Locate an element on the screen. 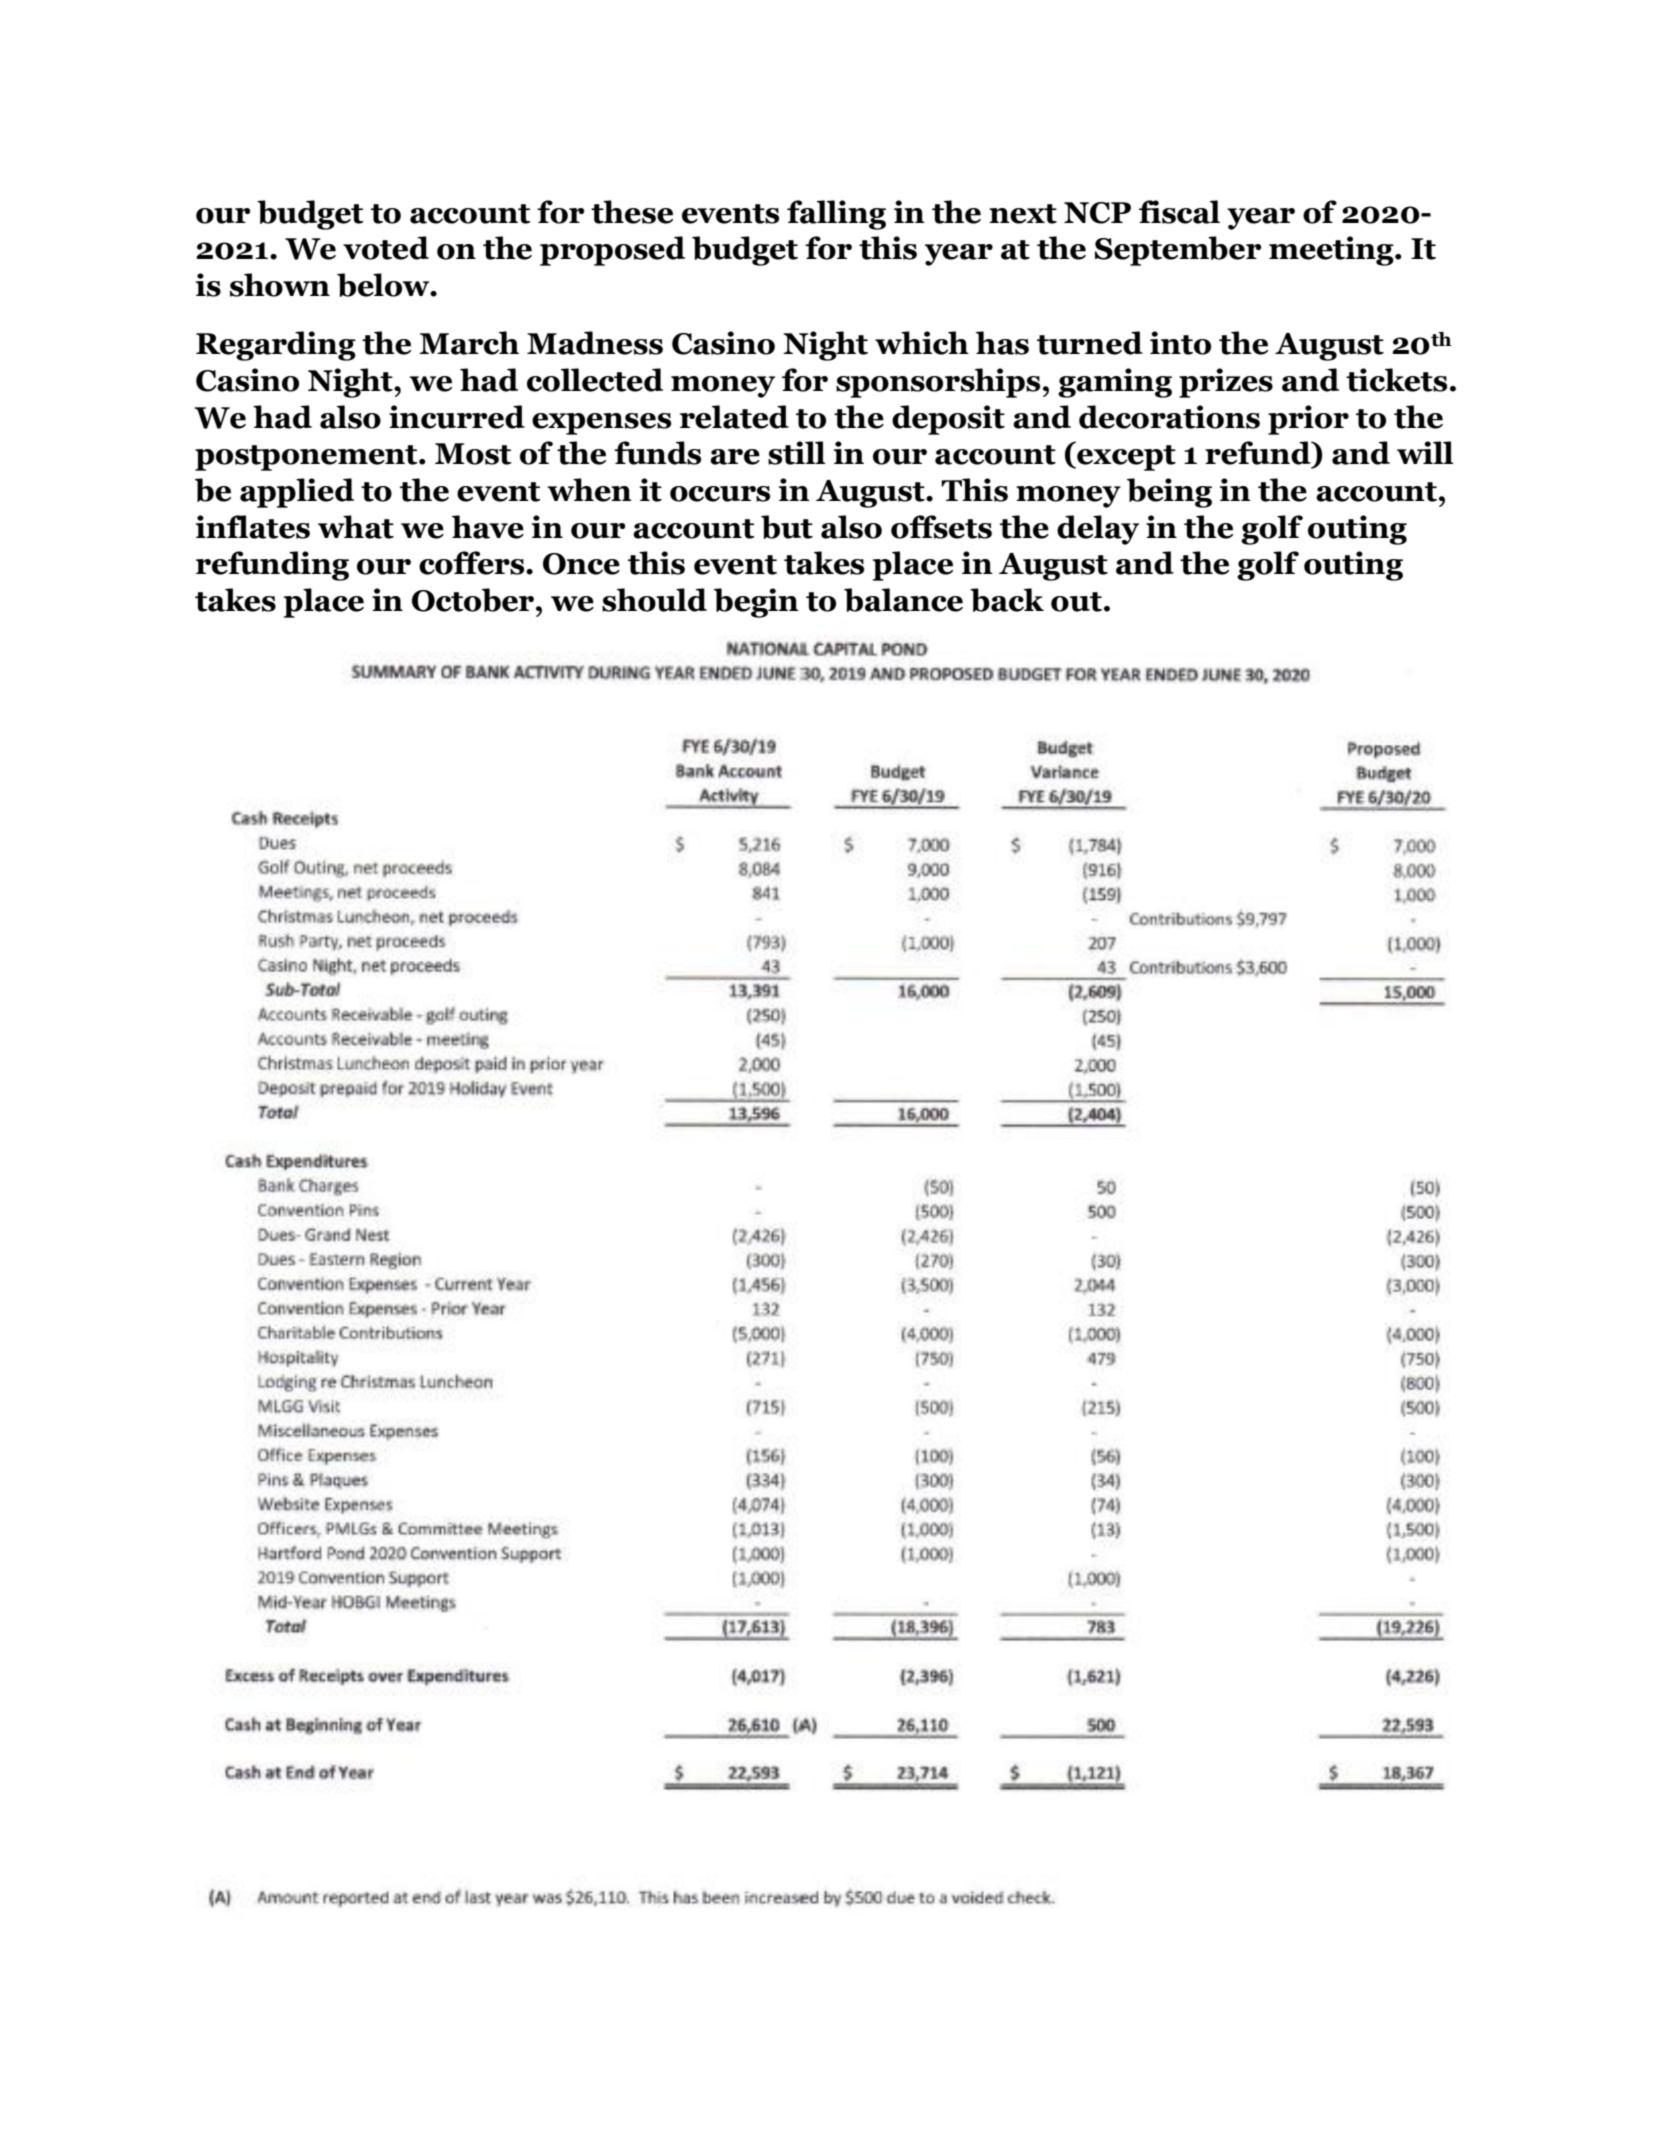  which is located at coordinates (922, 343).
